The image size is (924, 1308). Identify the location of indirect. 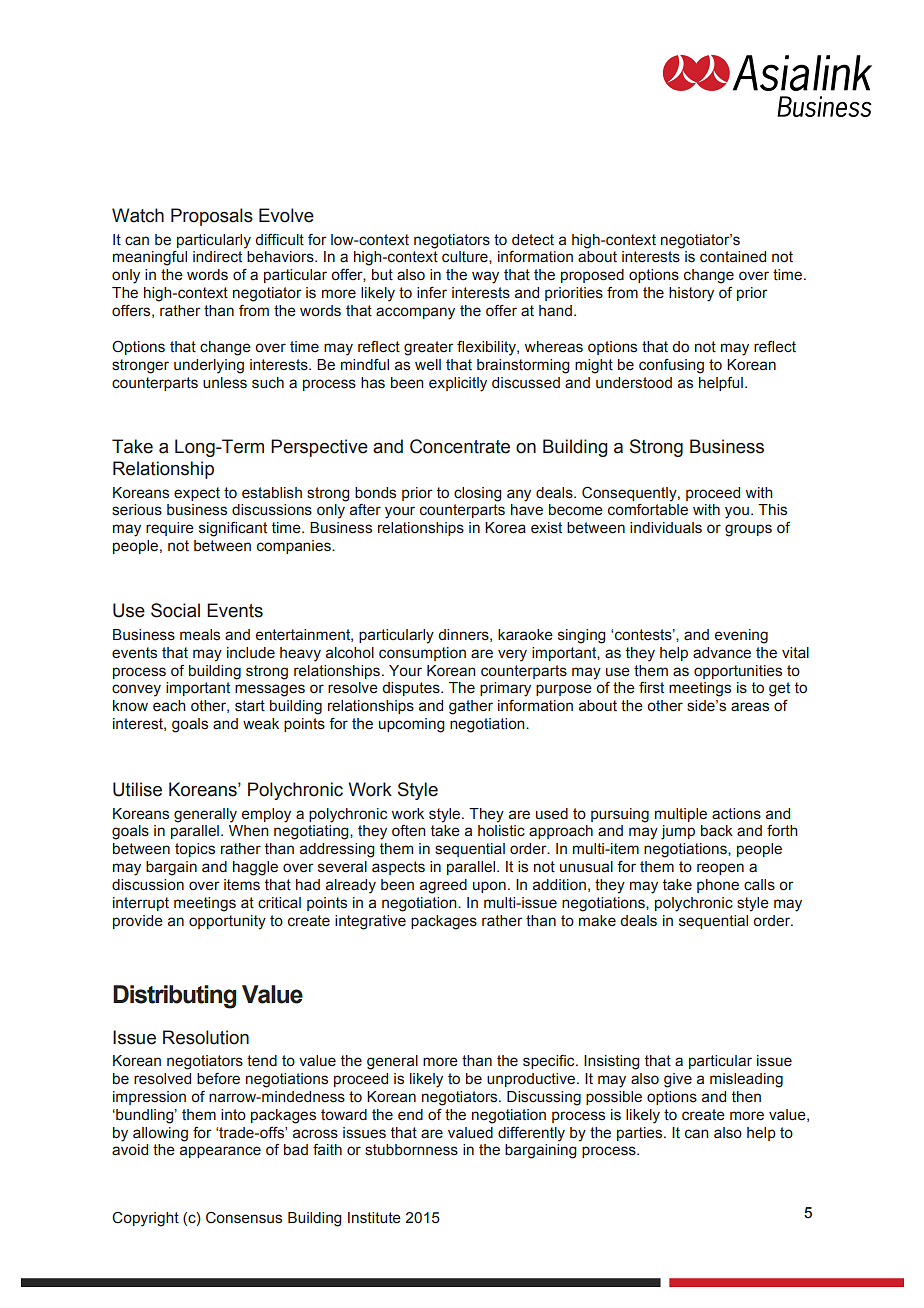
(217, 257).
